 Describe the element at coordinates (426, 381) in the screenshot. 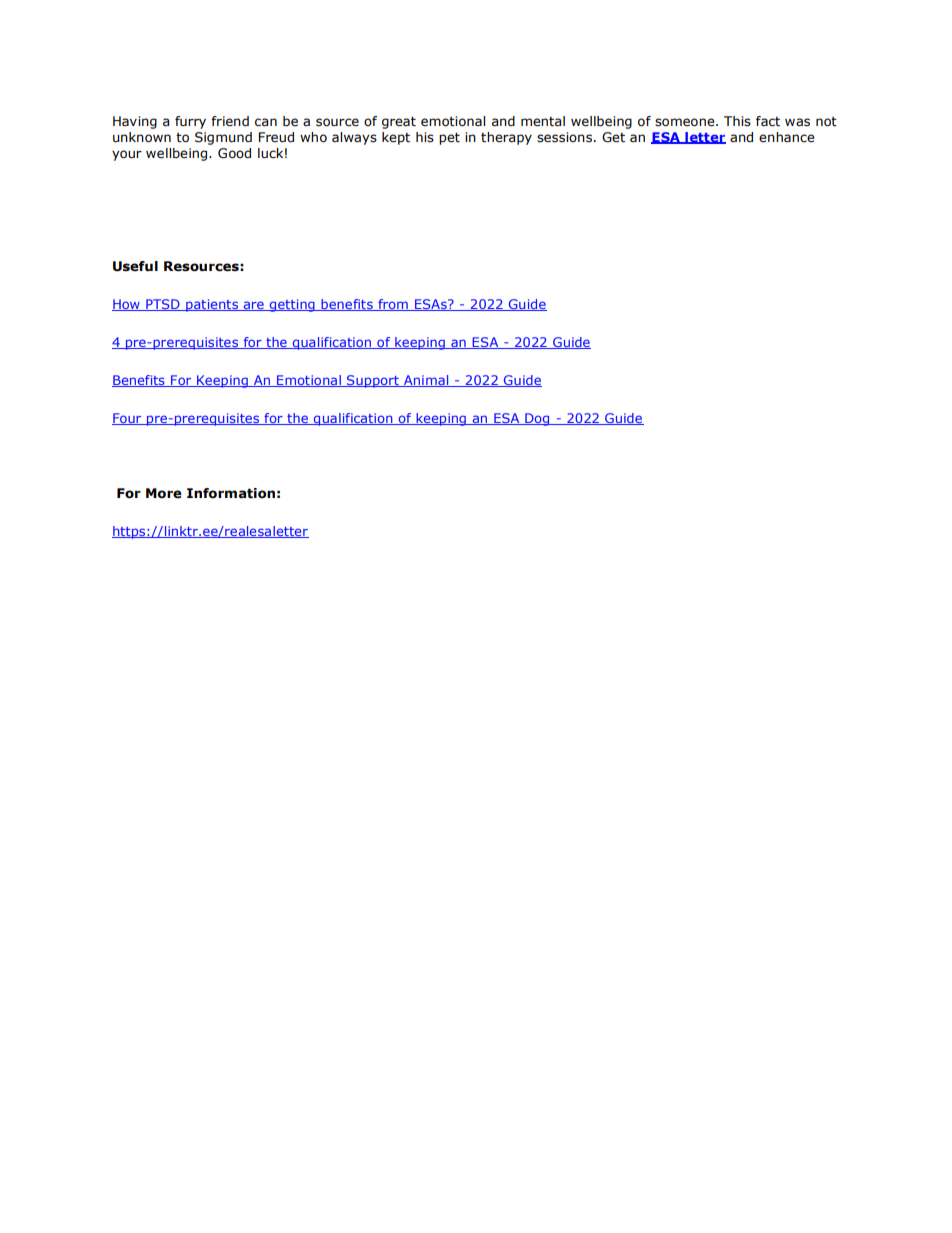

I see `Animal` at that location.
